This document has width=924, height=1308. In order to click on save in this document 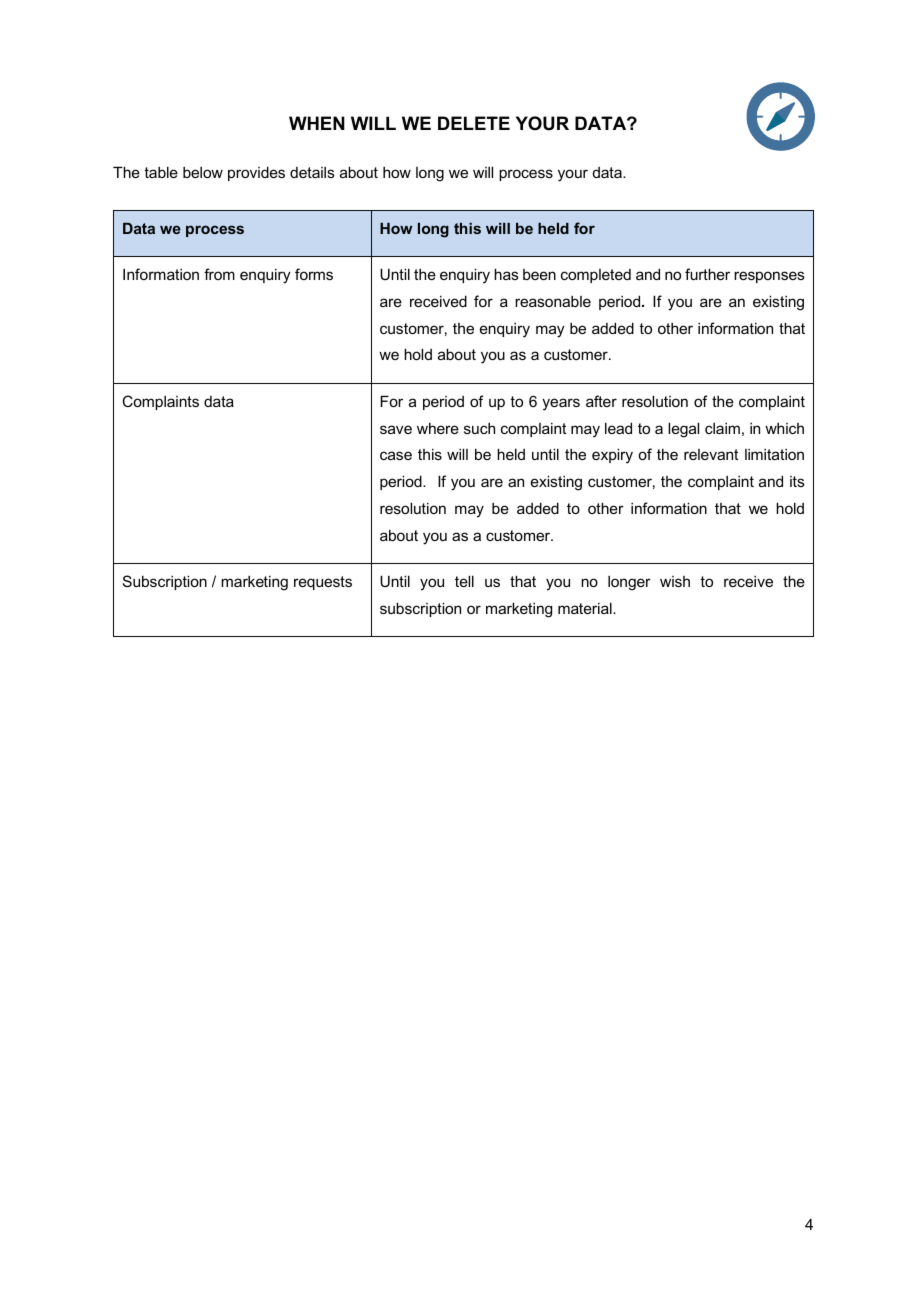, I will do `click(396, 429)`.
